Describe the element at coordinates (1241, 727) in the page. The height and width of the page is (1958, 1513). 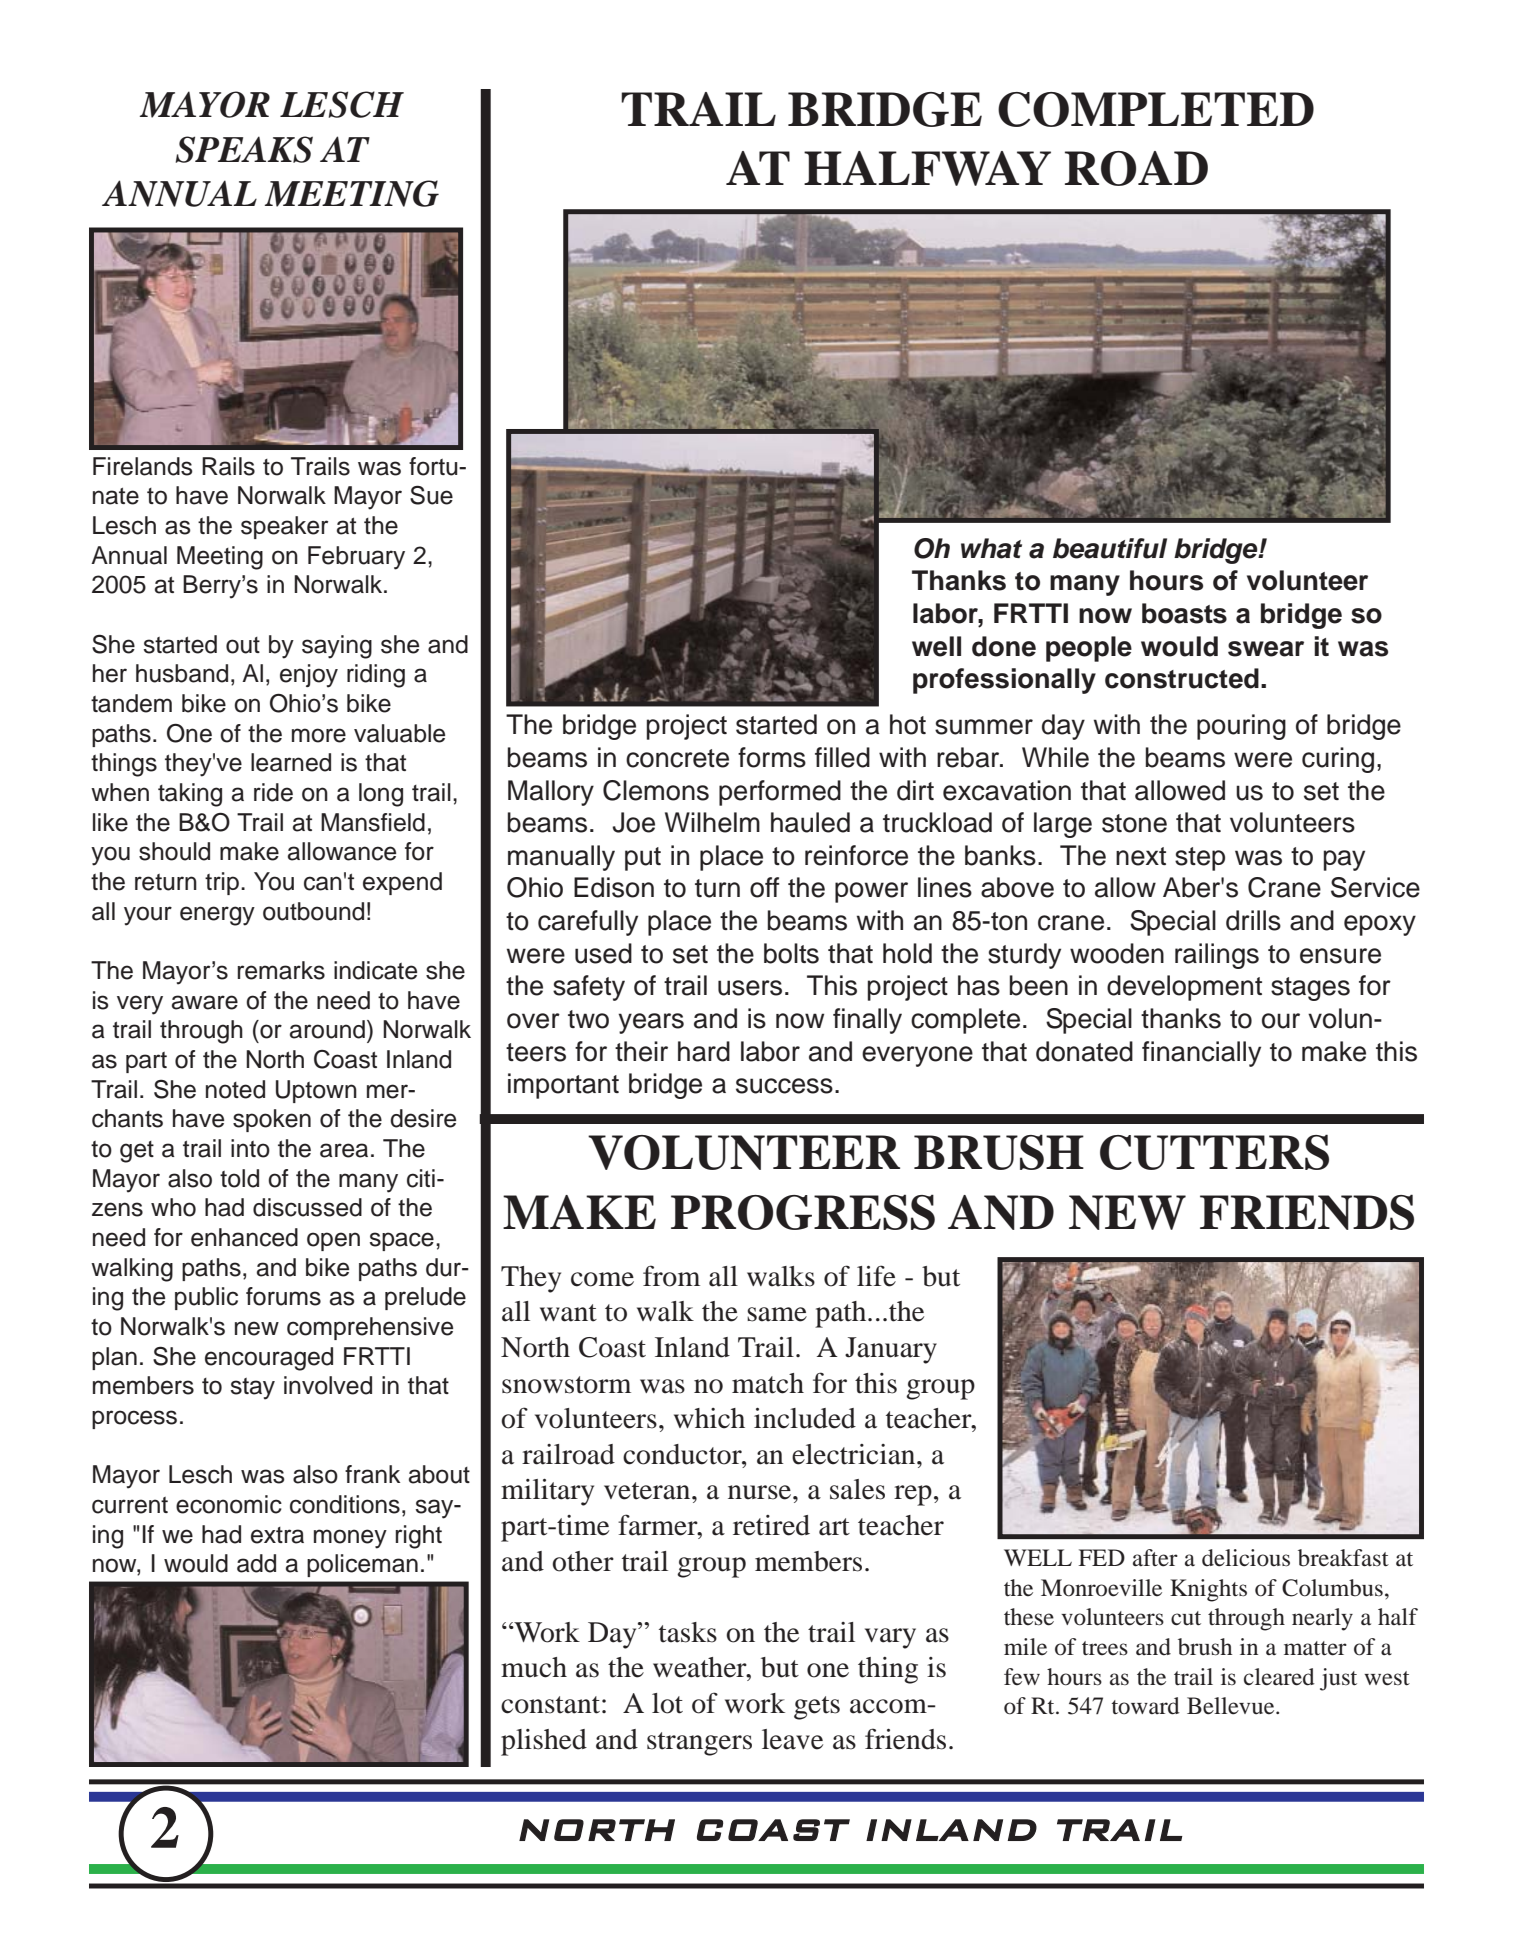
I see `pouring` at that location.
